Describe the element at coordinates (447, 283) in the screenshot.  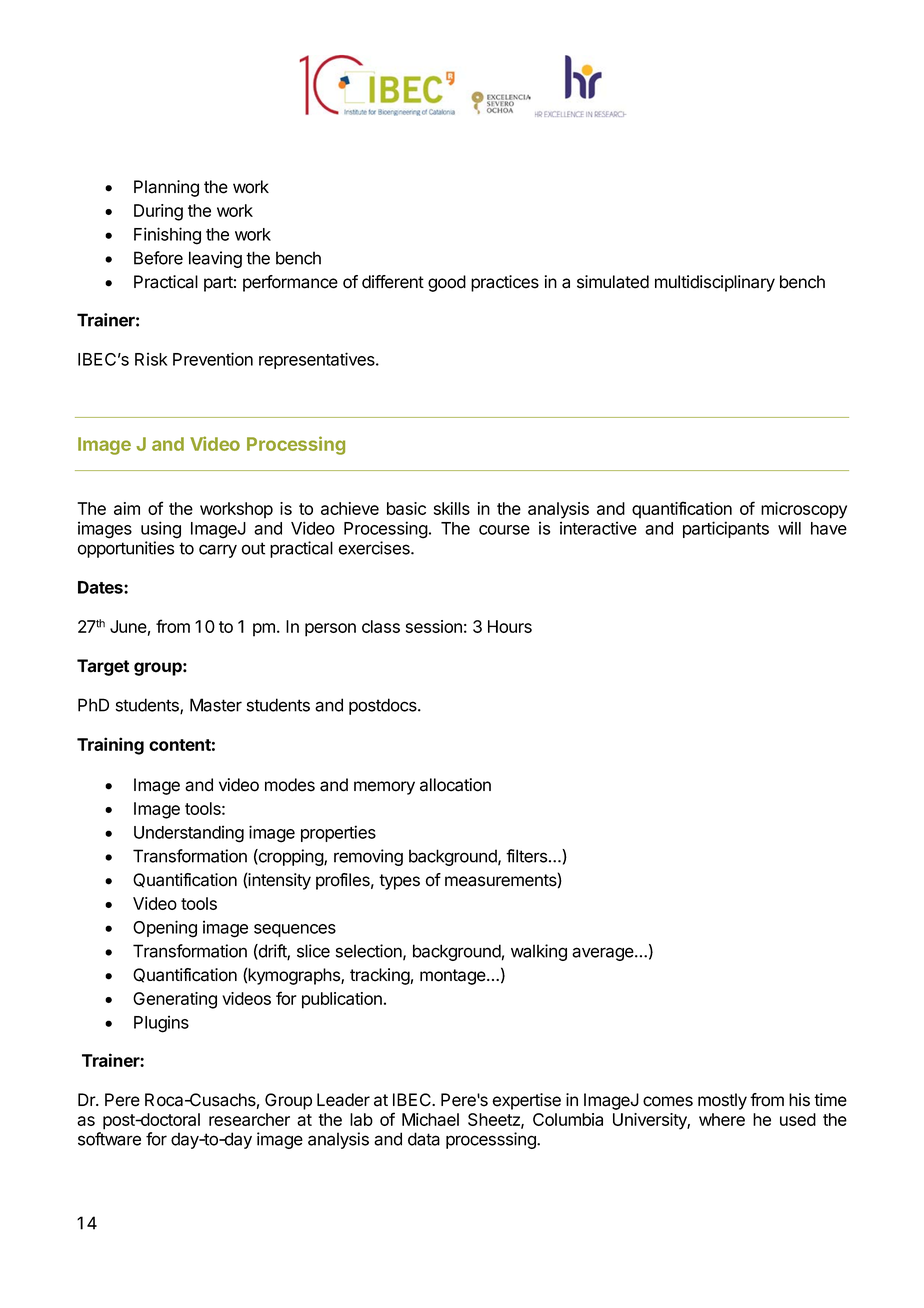
I see `good` at that location.
